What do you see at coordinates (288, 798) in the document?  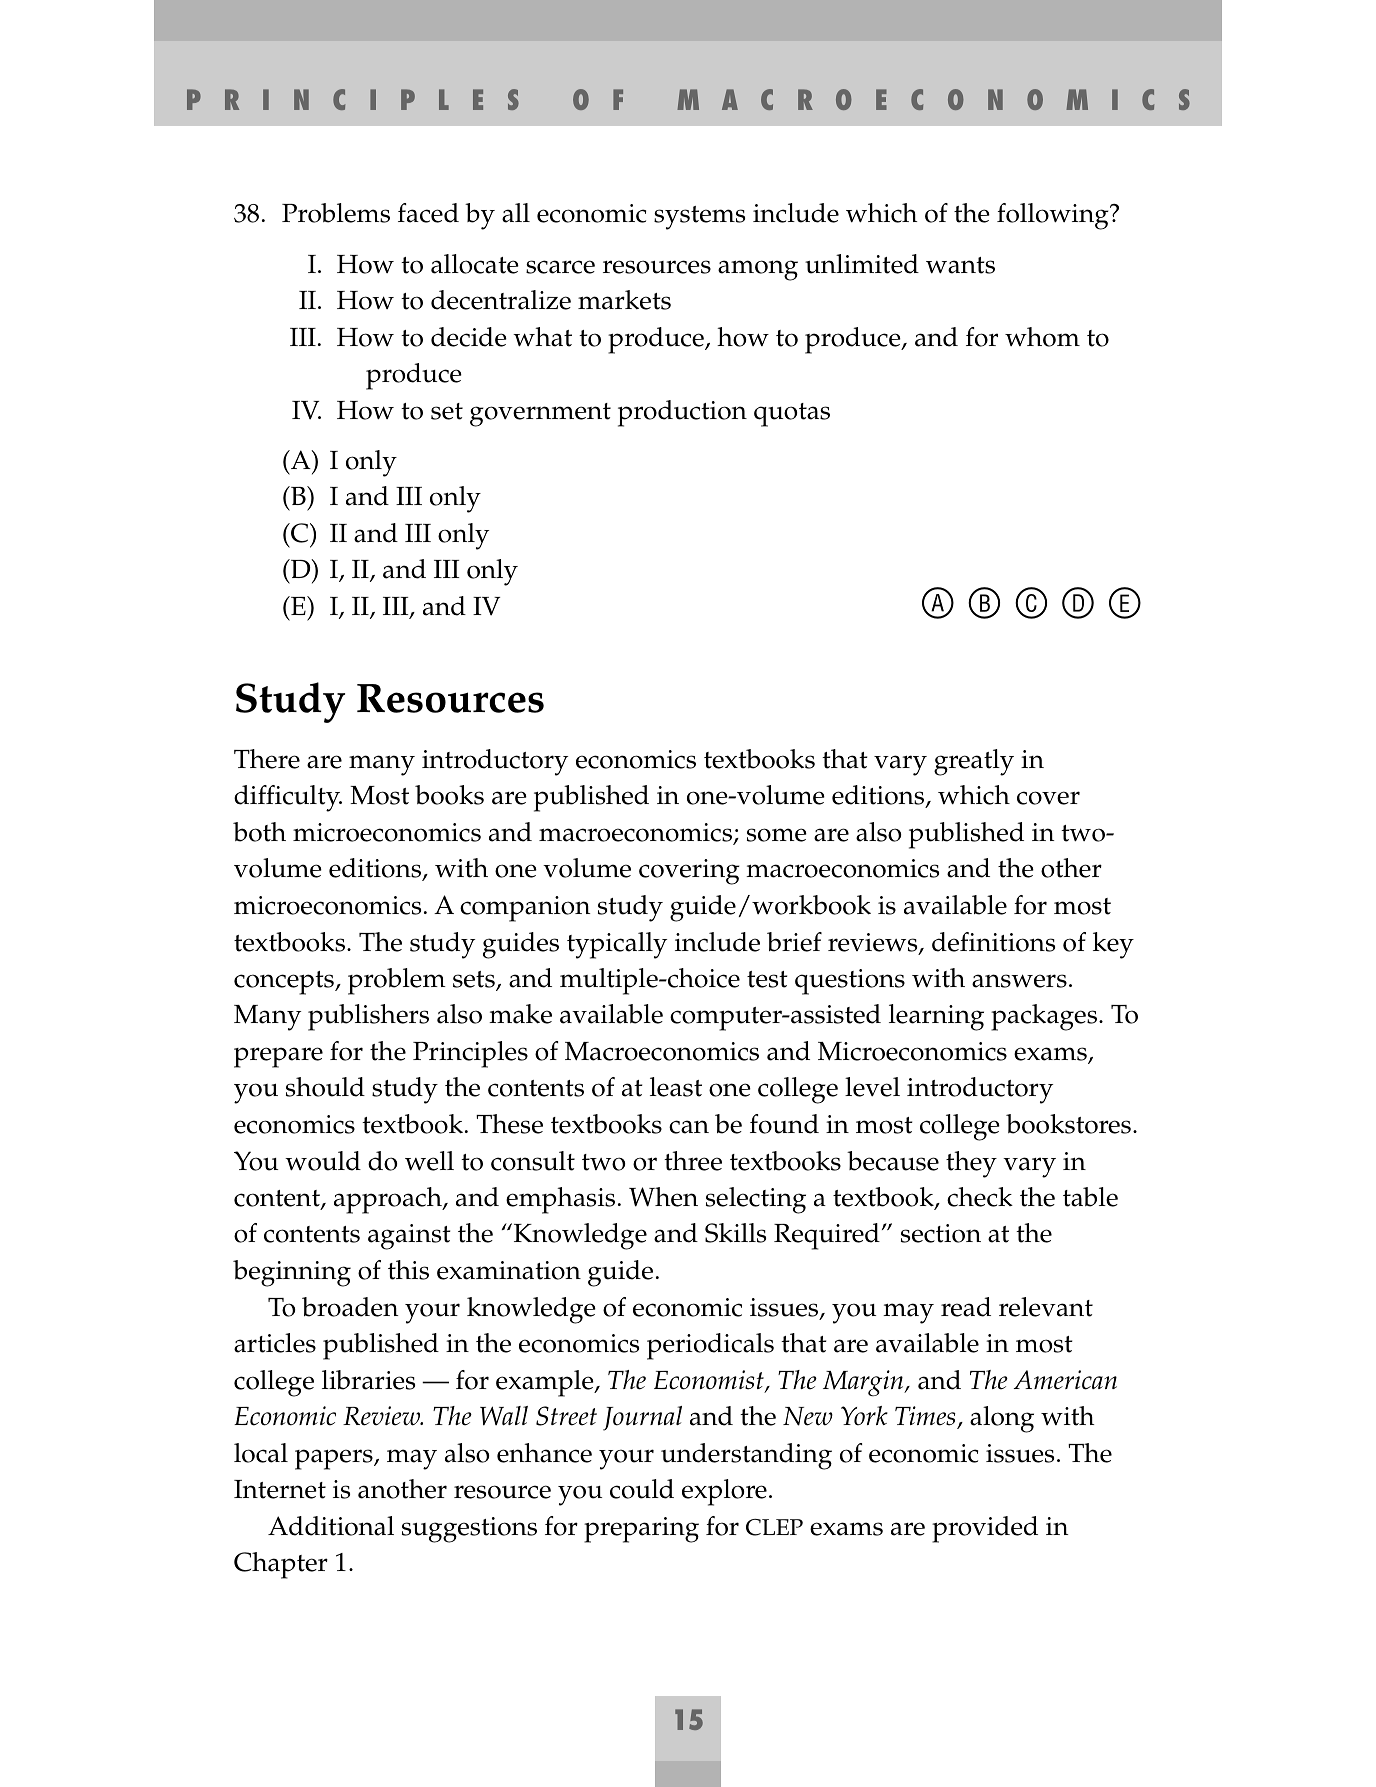 I see `difficulty` at bounding box center [288, 798].
